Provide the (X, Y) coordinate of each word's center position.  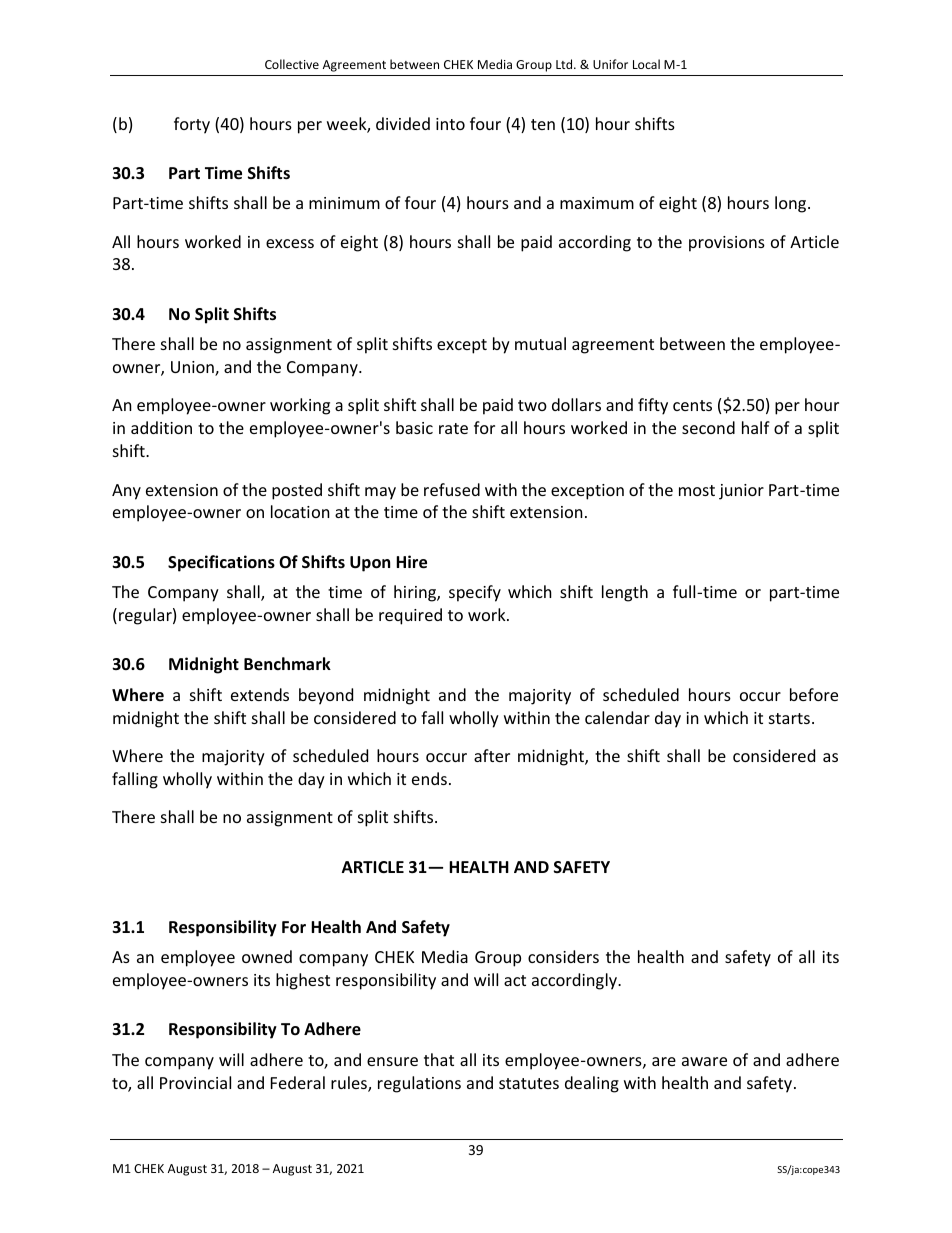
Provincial (195, 1082)
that (439, 1059)
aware (704, 1061)
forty (192, 125)
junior (741, 492)
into (450, 124)
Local (646, 64)
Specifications (221, 563)
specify (475, 593)
